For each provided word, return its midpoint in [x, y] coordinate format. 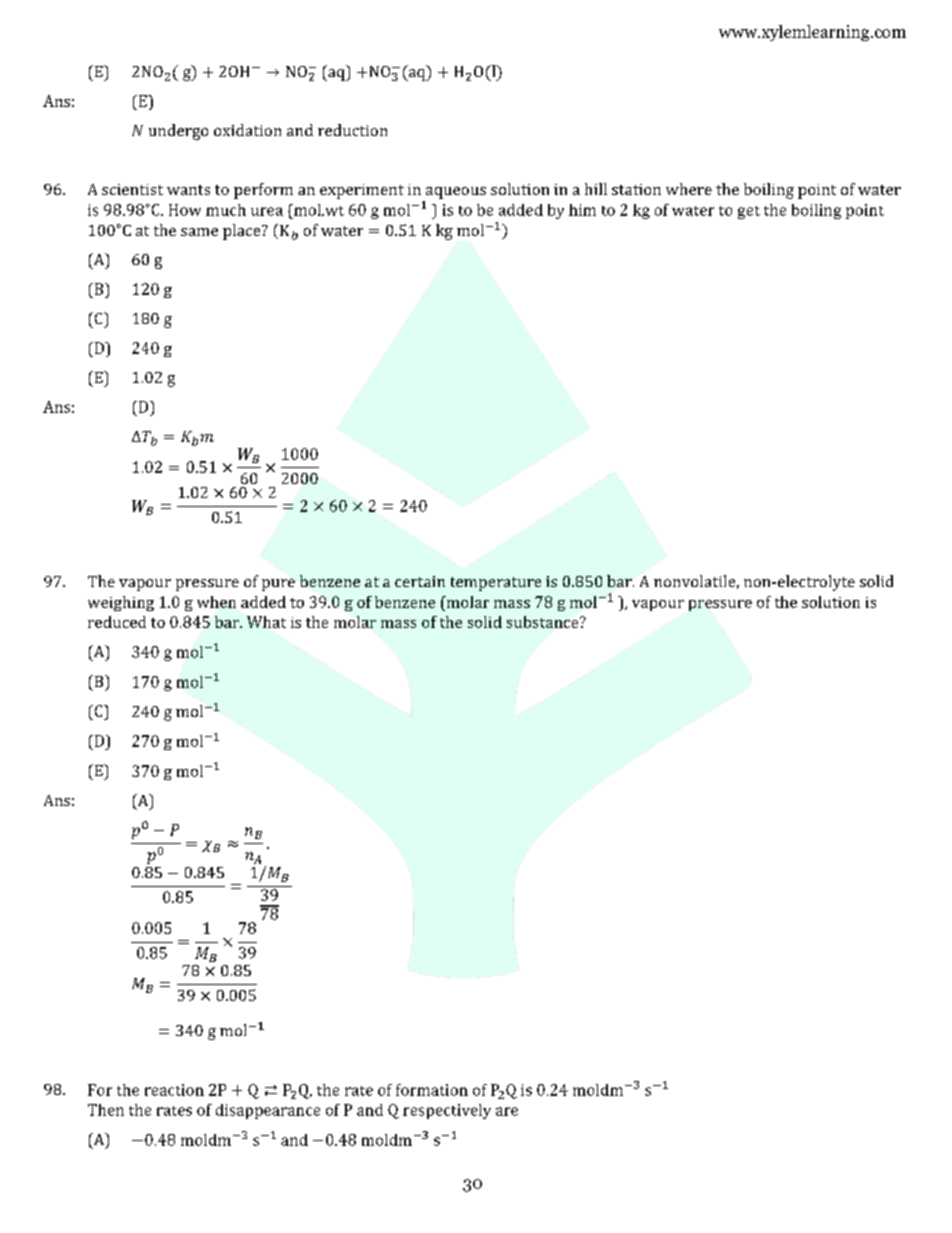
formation [432, 1090]
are [507, 1111]
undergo [178, 132]
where [689, 189]
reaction [174, 1090]
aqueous [456, 193]
